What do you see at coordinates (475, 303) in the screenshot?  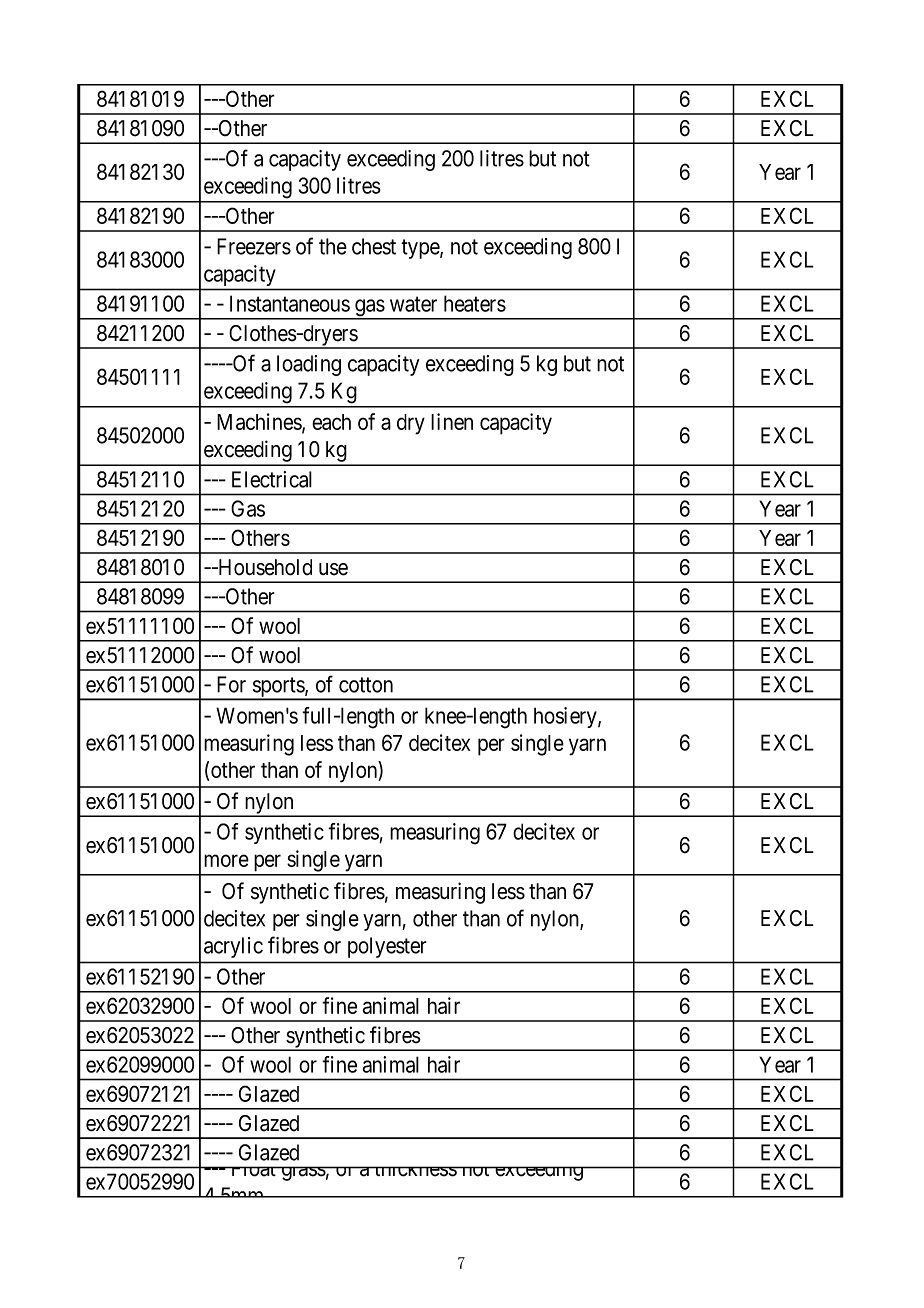 I see `heaters` at bounding box center [475, 303].
